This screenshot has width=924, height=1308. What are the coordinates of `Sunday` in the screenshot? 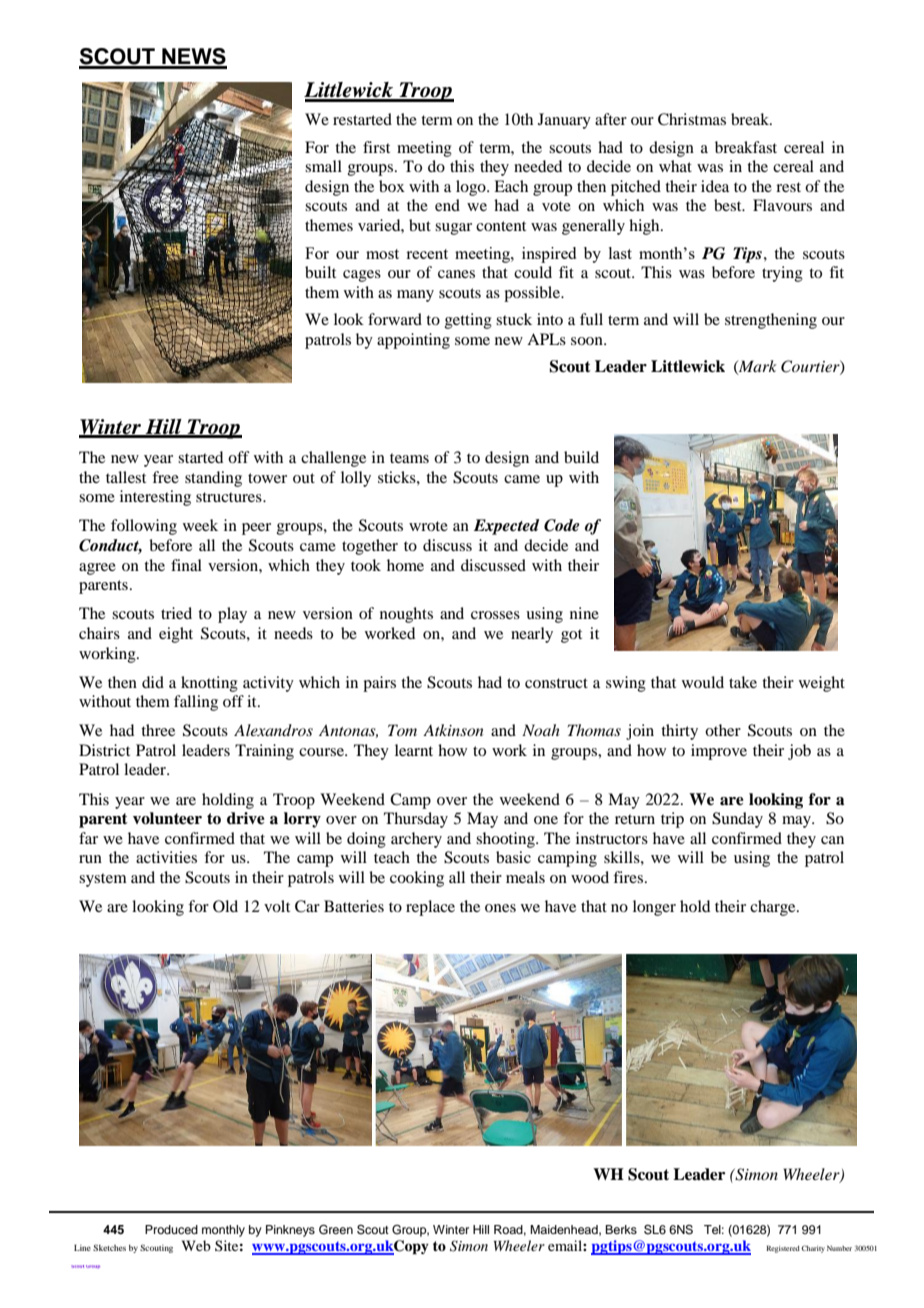 It's located at (737, 820).
